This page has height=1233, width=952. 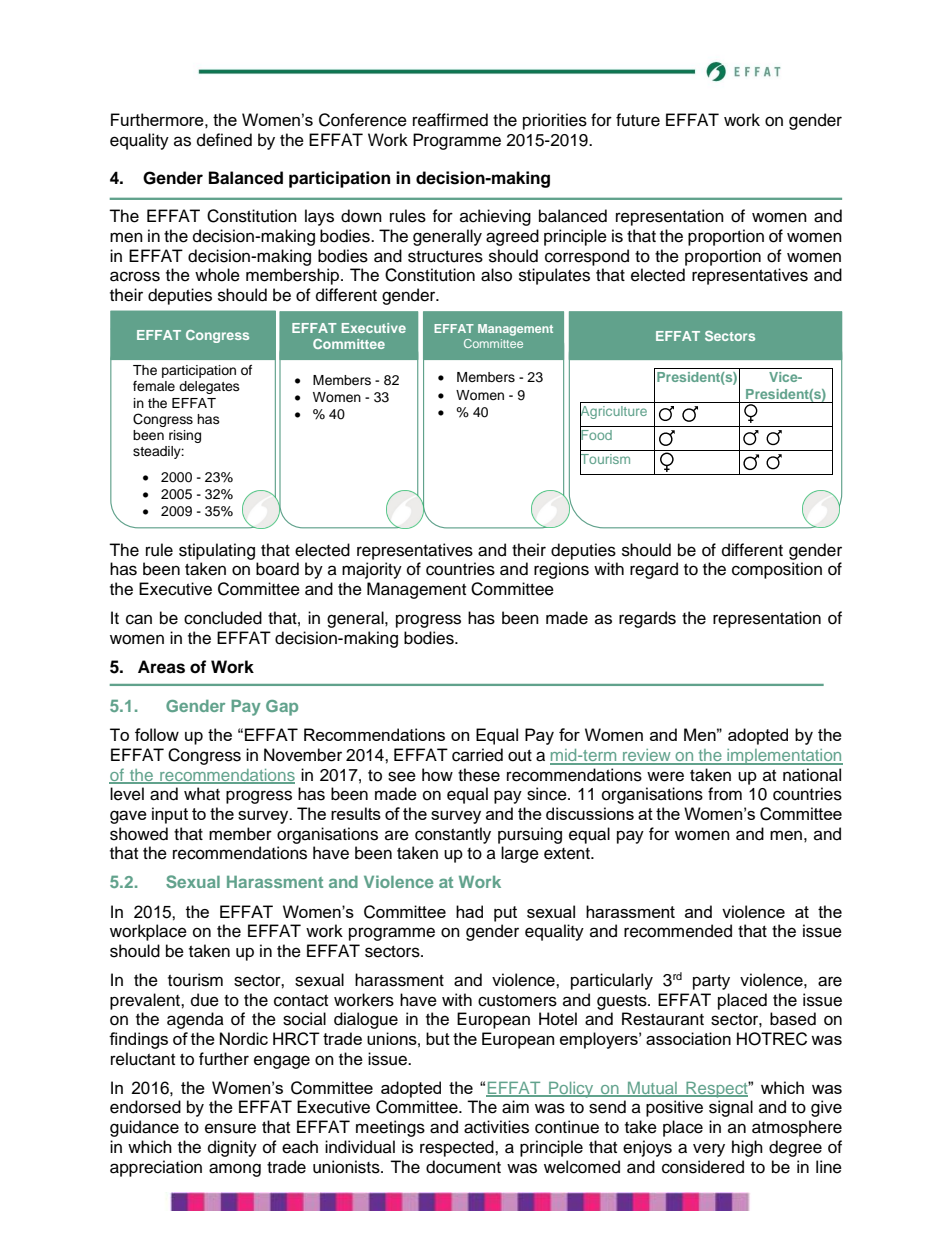 What do you see at coordinates (450, 120) in the page?
I see `reaffirmed` at bounding box center [450, 120].
